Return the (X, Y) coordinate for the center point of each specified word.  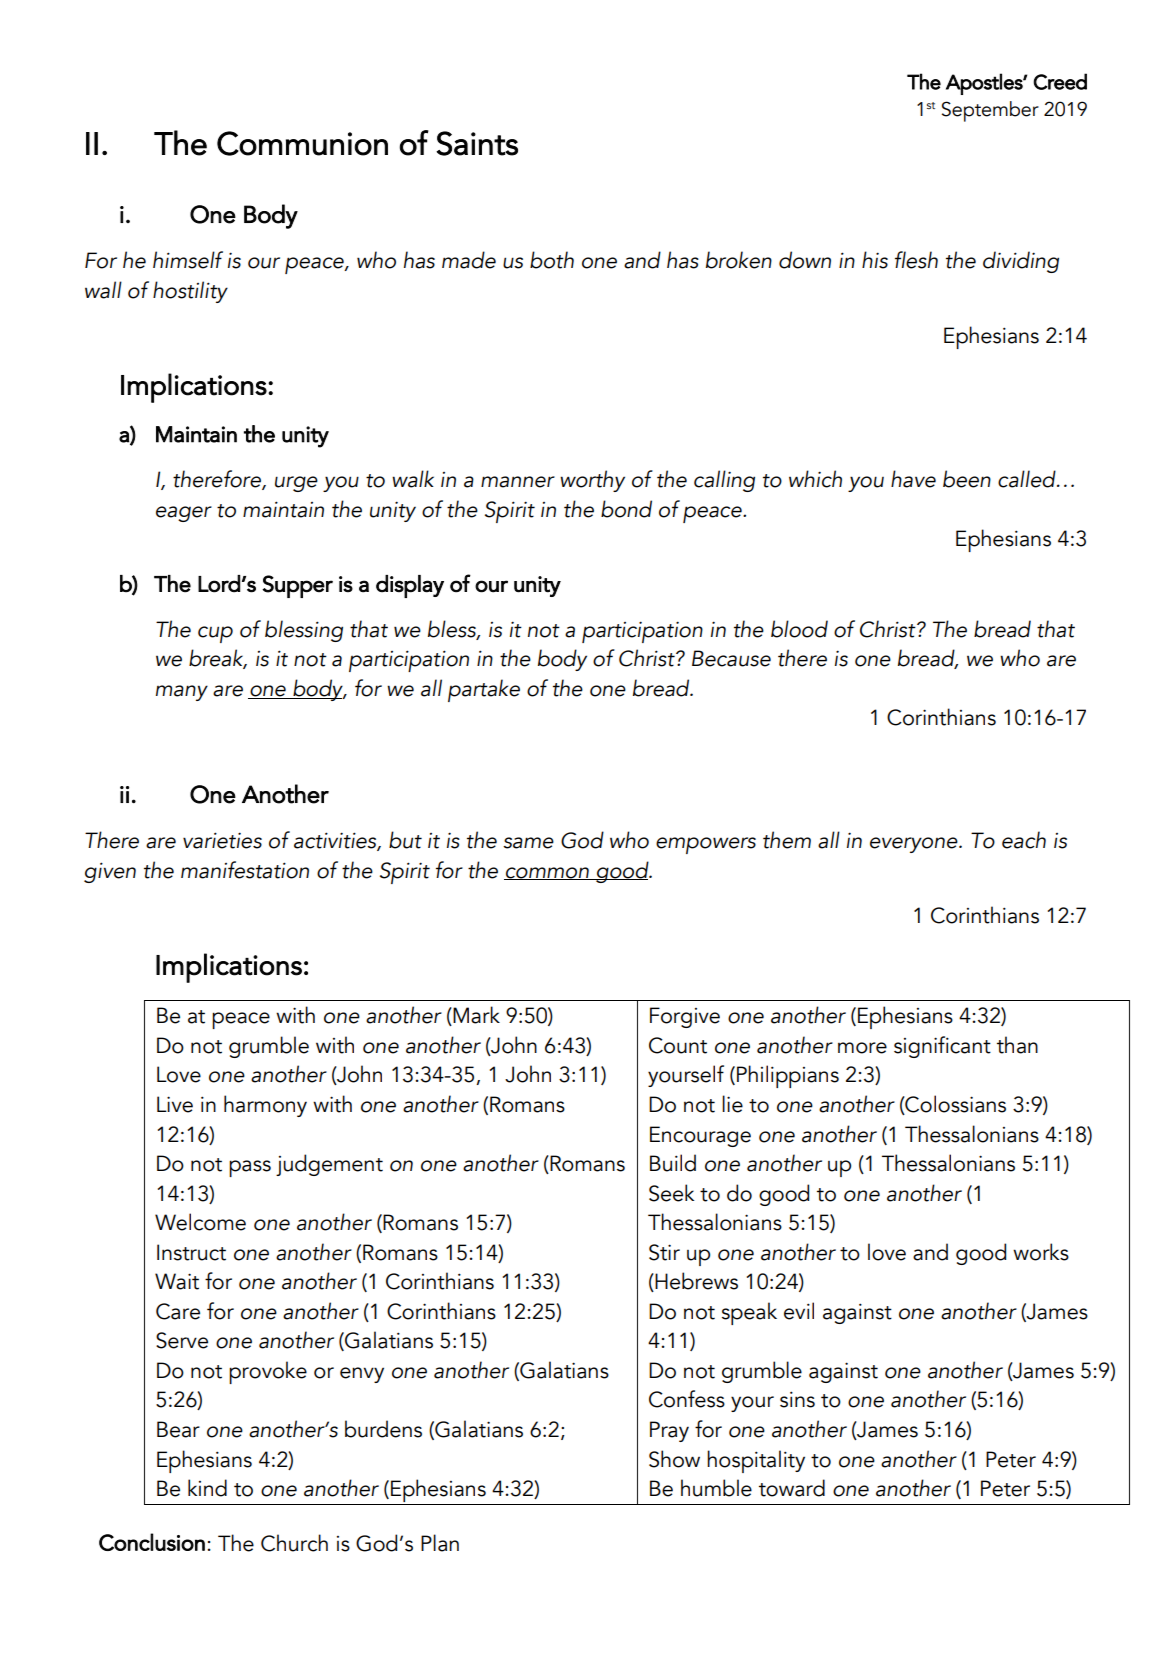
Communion (302, 143)
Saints (477, 143)
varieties (222, 840)
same (528, 843)
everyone (915, 845)
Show (674, 1459)
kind (207, 1488)
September (990, 111)
